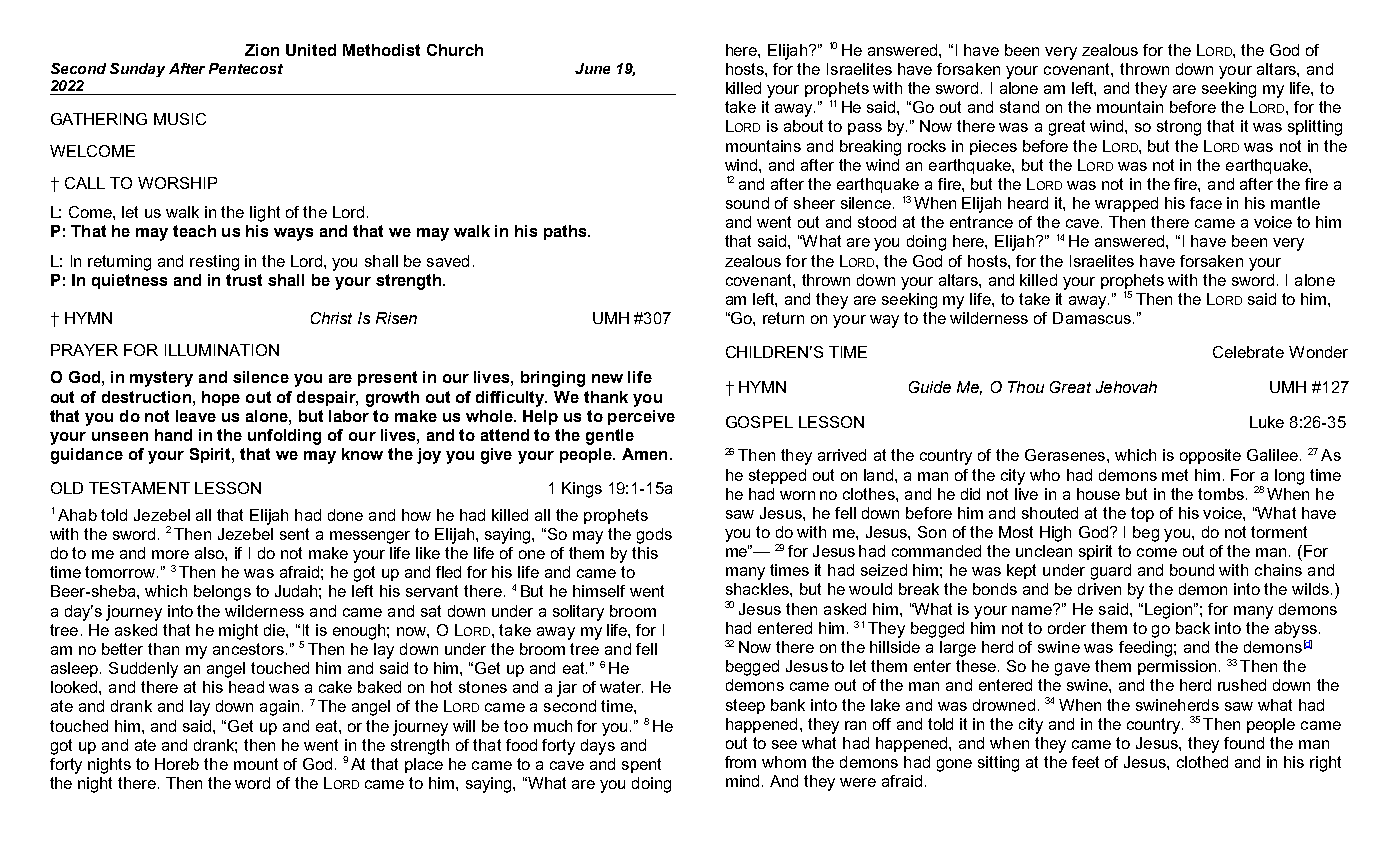 The image size is (1400, 850). What do you see at coordinates (1192, 570) in the page?
I see `bound` at bounding box center [1192, 570].
